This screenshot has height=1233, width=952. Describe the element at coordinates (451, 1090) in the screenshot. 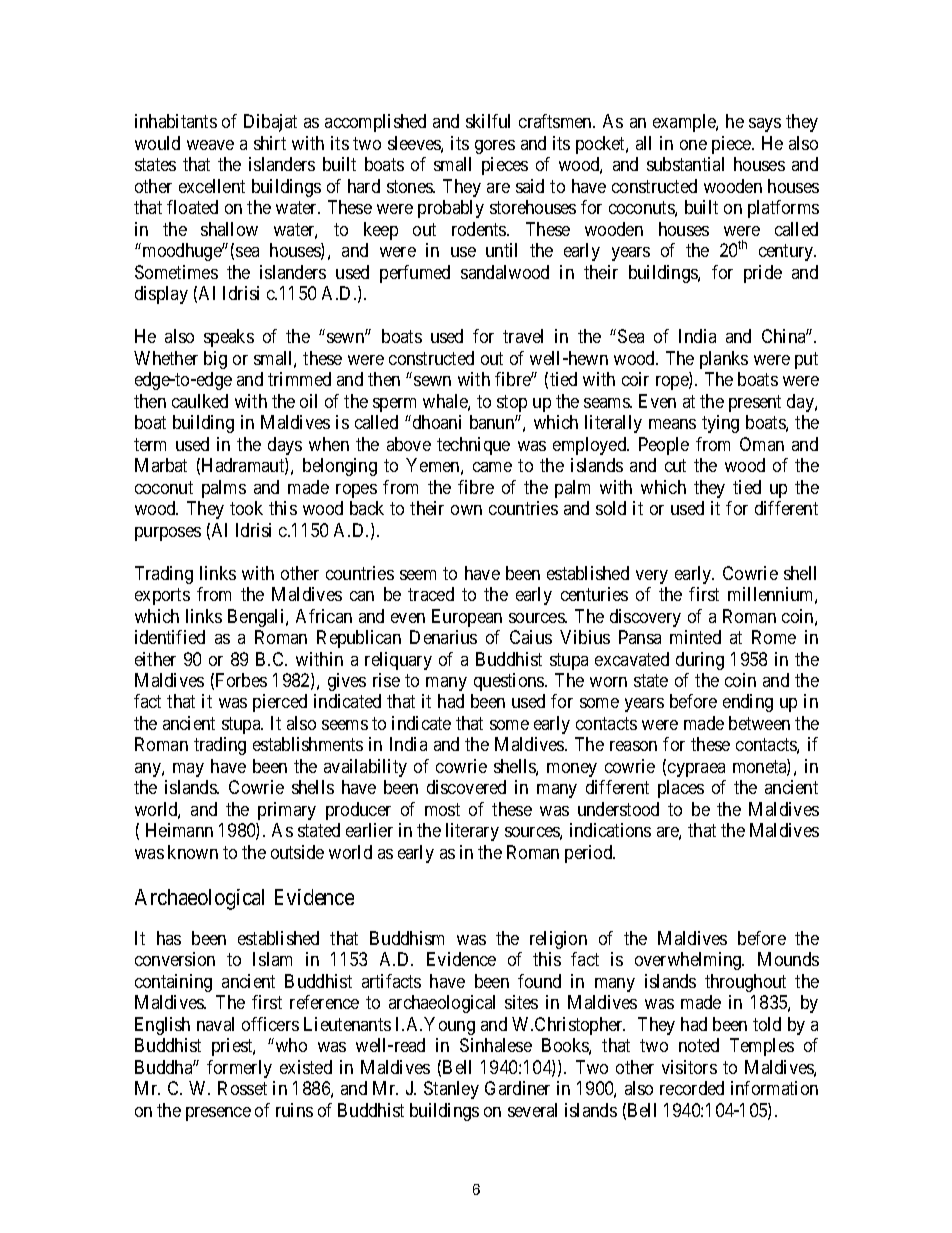

I see `Stanley` at that location.
